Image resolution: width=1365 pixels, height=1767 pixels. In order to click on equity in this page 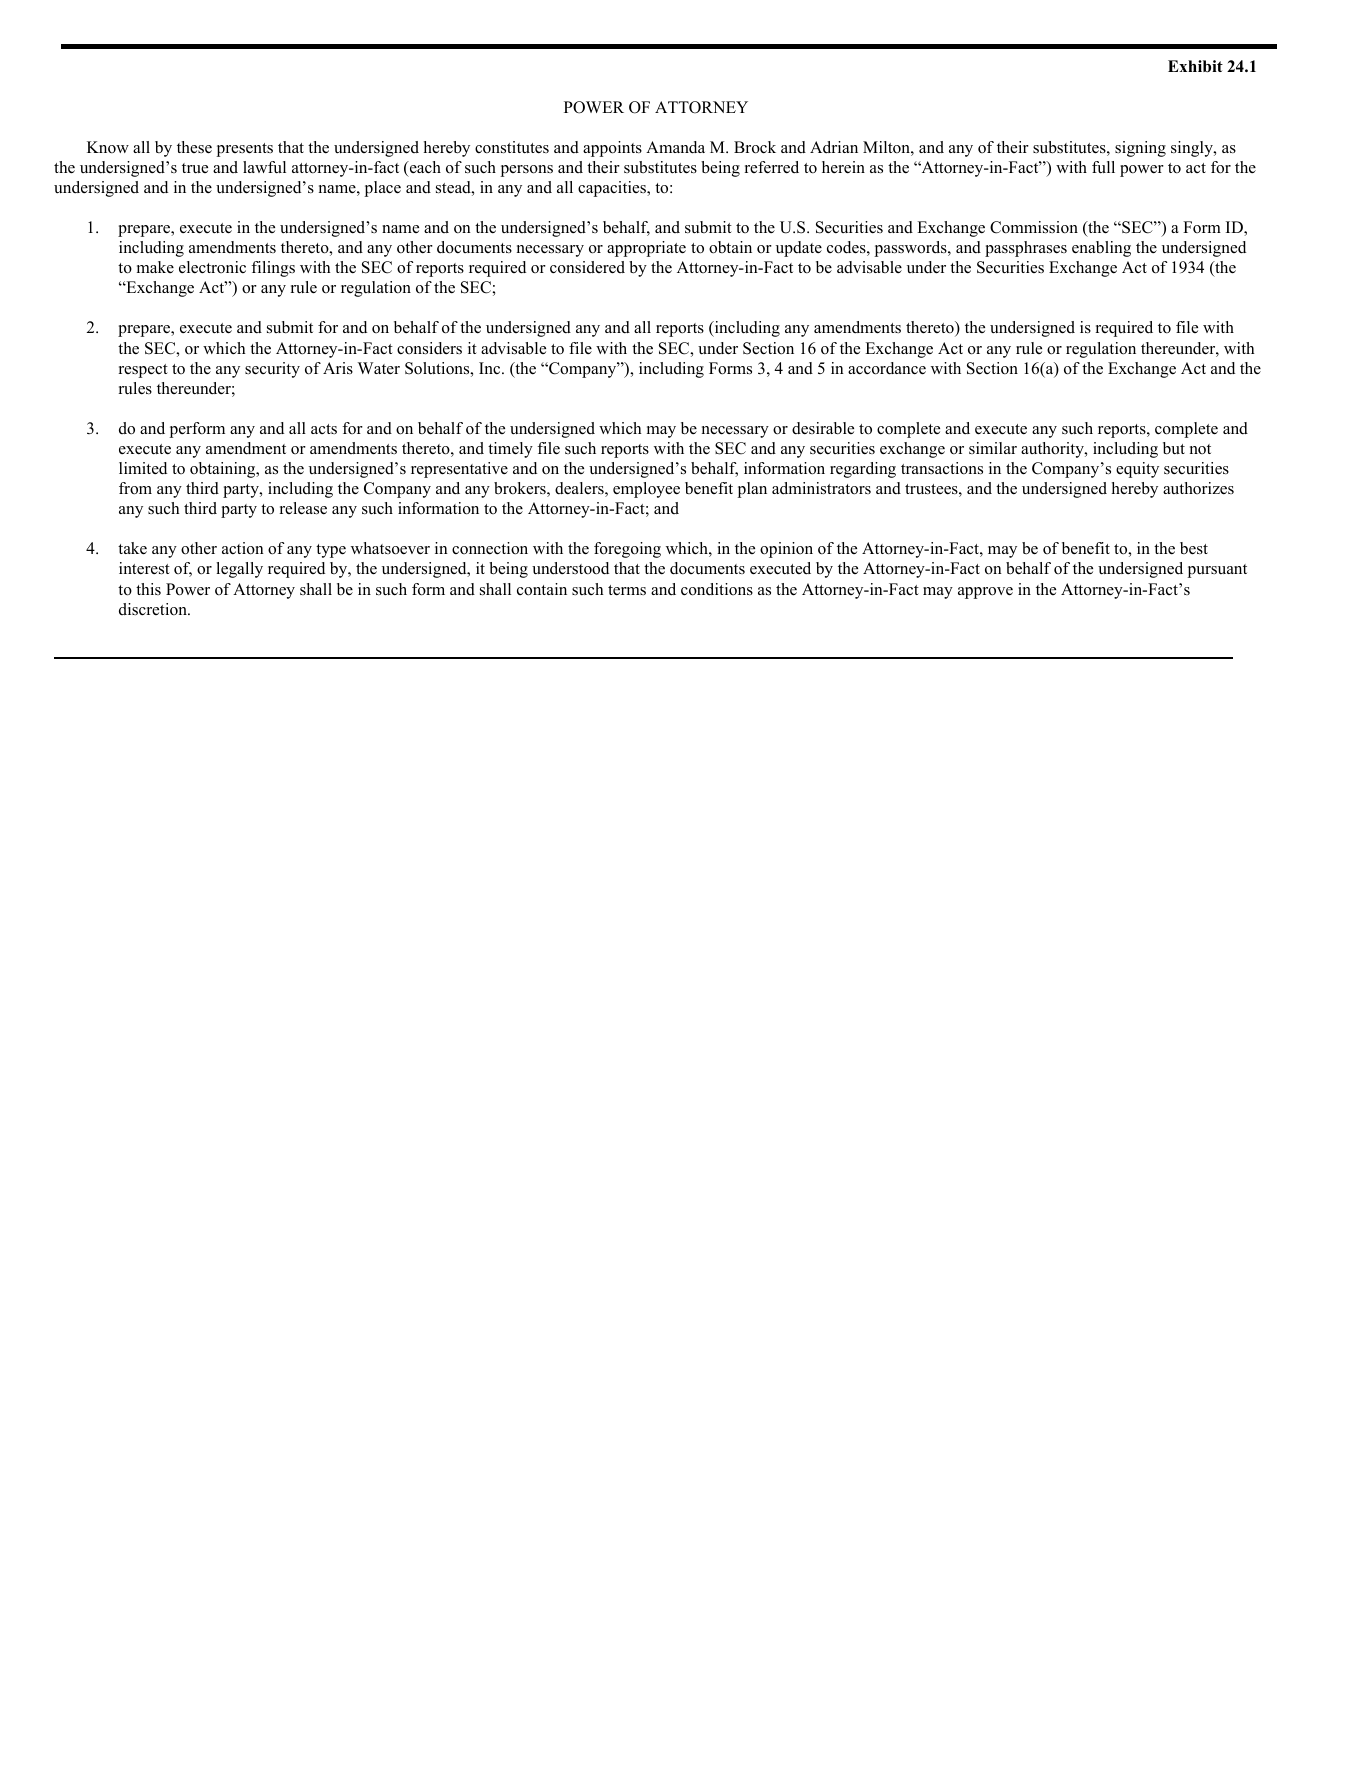, I will do `click(1137, 470)`.
